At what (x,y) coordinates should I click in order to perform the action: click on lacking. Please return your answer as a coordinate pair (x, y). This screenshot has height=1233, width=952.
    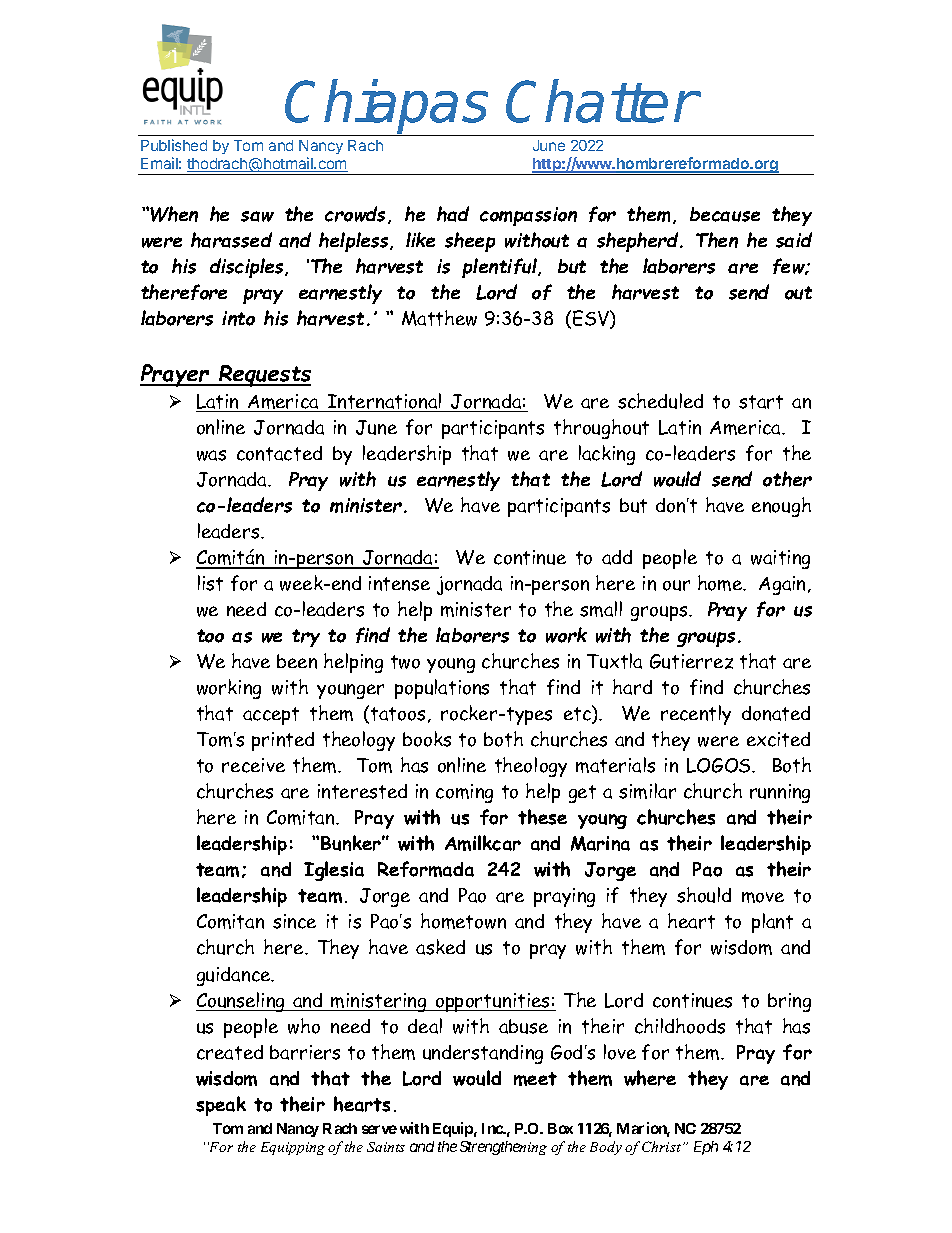
    Looking at the image, I should click on (607, 455).
